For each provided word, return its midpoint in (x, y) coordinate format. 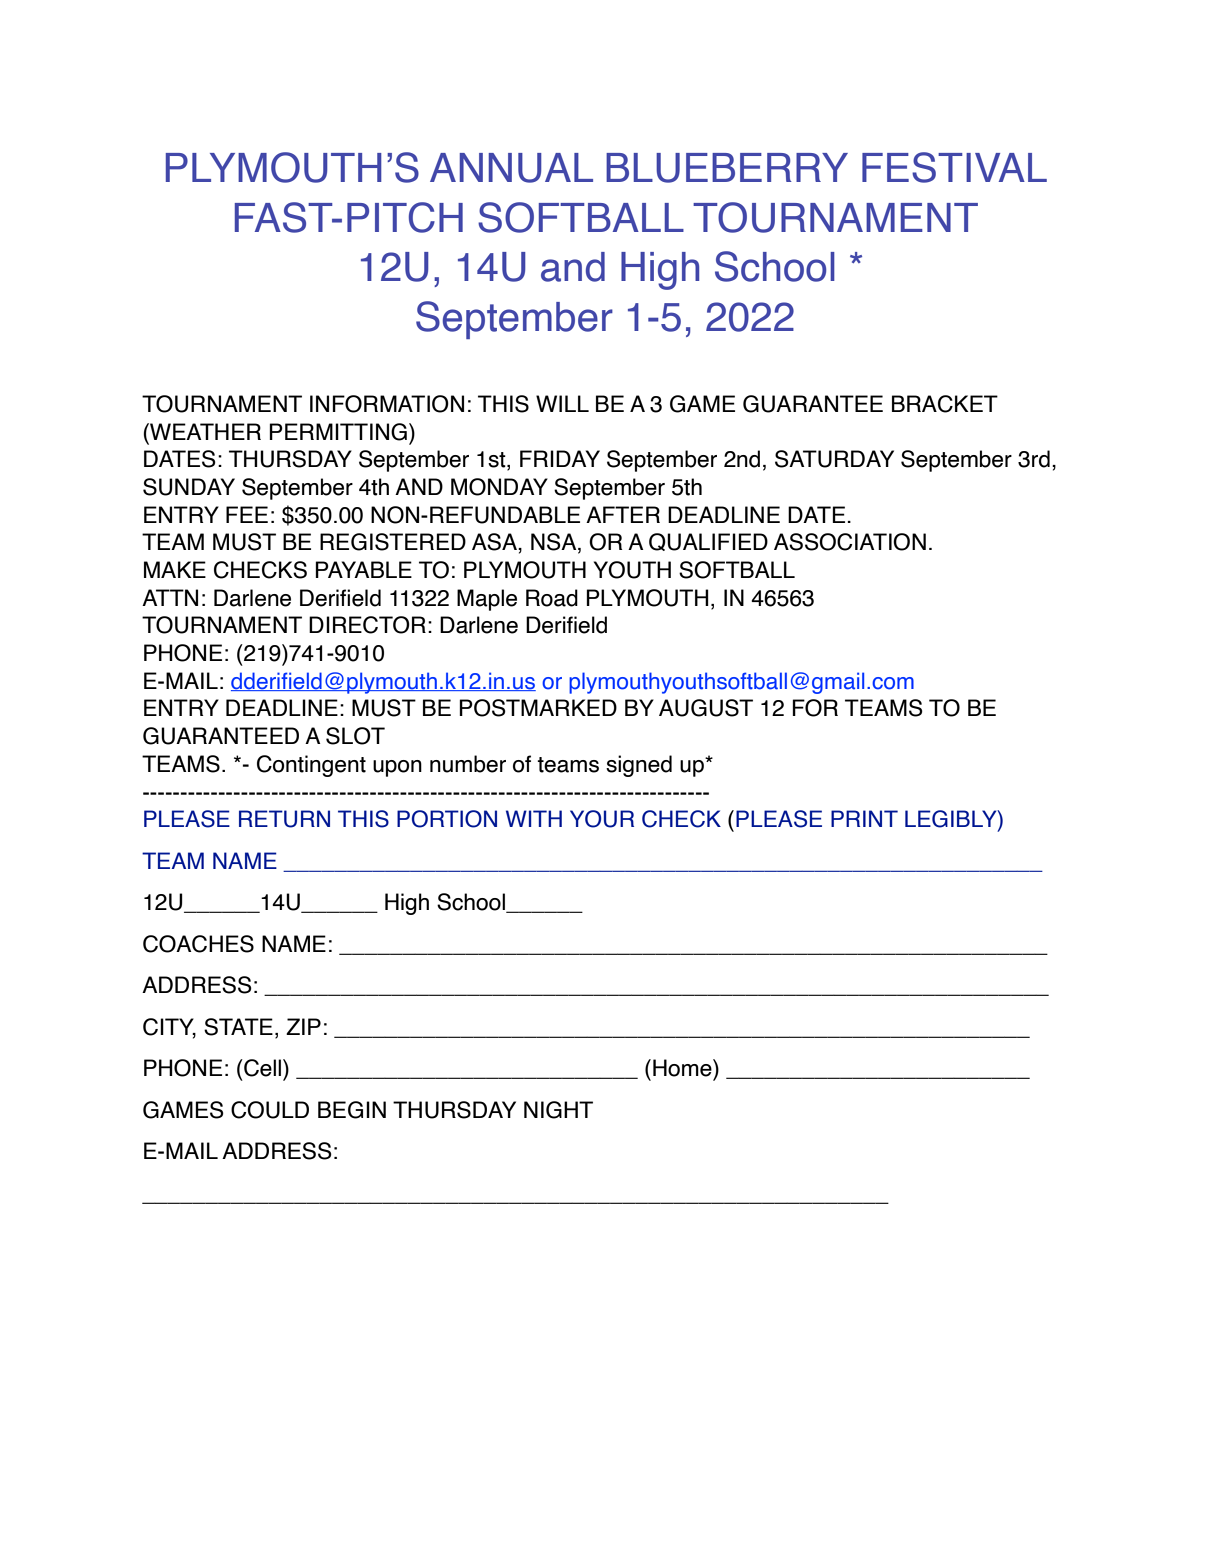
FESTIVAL (954, 167)
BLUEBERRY (727, 168)
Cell (263, 1068)
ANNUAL (511, 168)
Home (683, 1068)
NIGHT (558, 1110)
